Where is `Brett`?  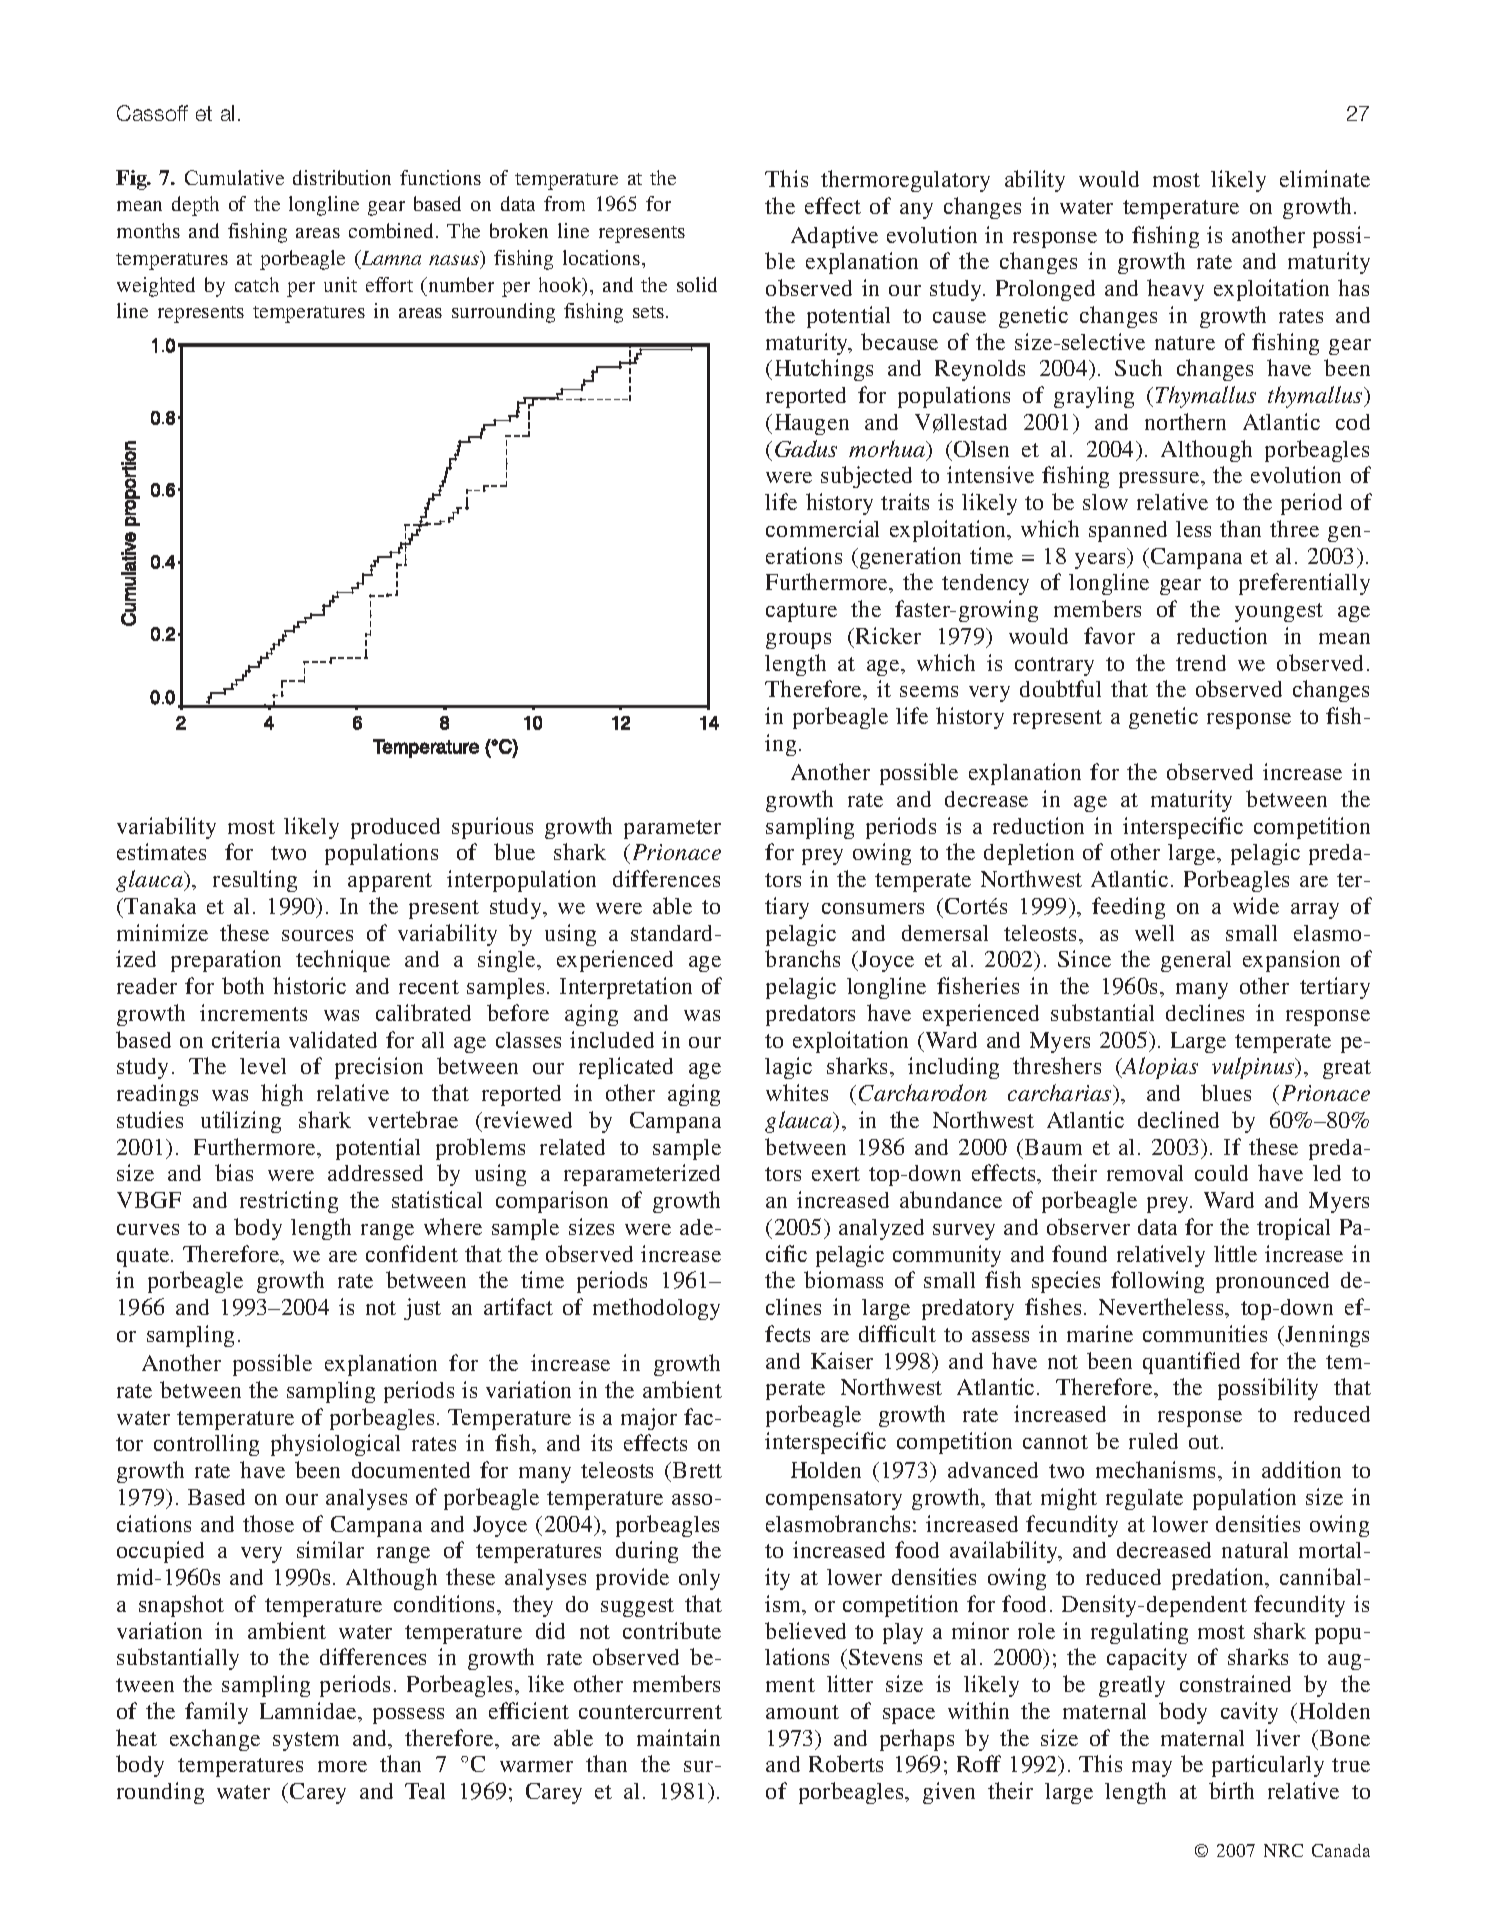
Brett is located at coordinates (697, 1470).
